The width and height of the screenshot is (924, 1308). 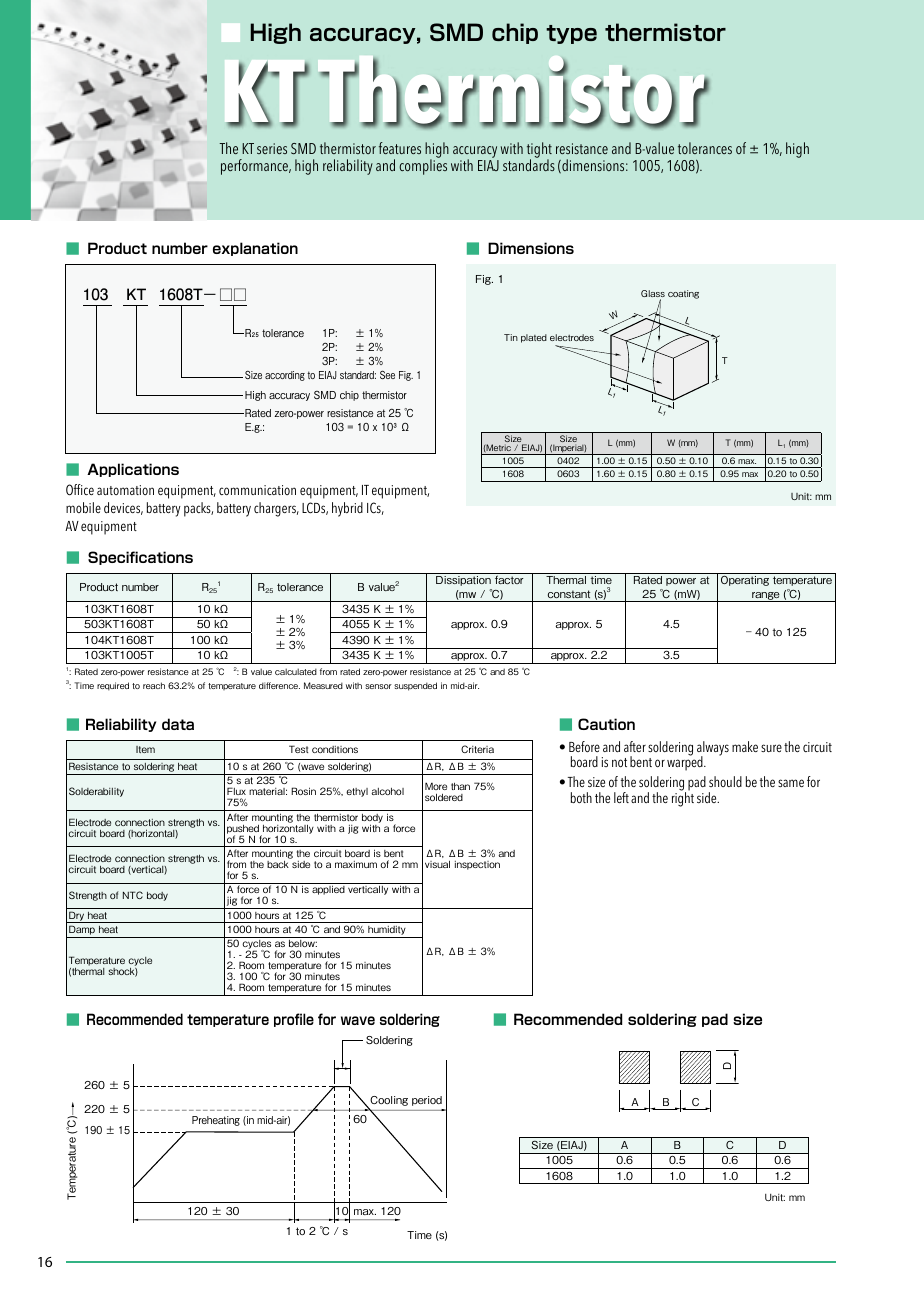 I want to click on See, so click(x=387, y=374).
